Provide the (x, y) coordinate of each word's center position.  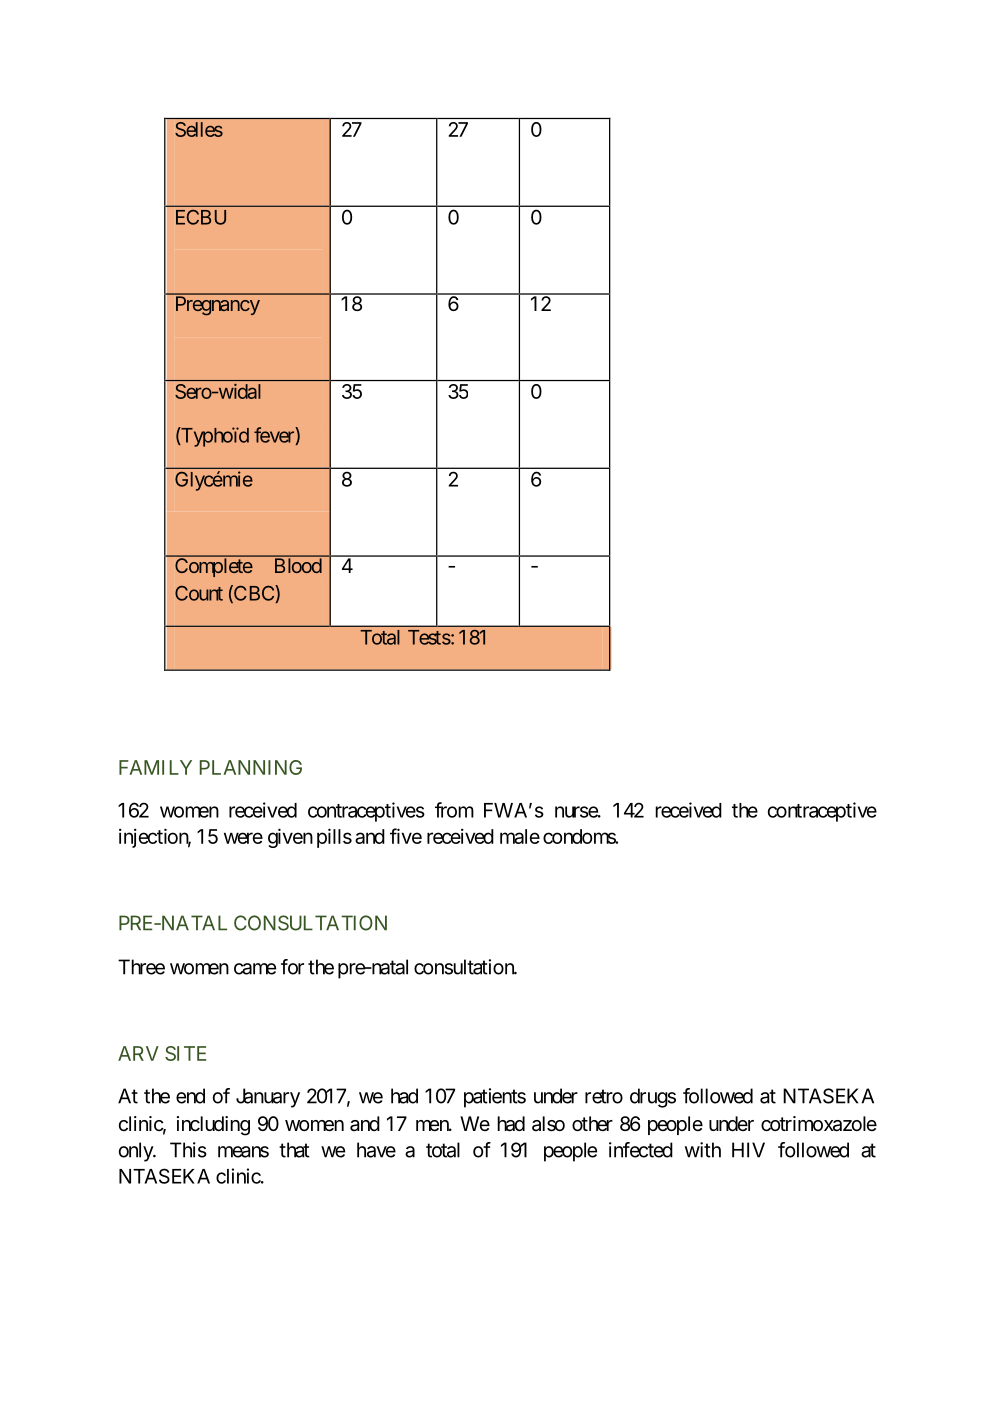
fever (275, 435)
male (520, 836)
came (255, 969)
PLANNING (251, 767)
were (243, 838)
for (292, 967)
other (592, 1123)
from (454, 810)
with (703, 1150)
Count (199, 593)
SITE (185, 1053)
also (548, 1124)
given (290, 838)
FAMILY (155, 767)
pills (334, 838)
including (213, 1126)
